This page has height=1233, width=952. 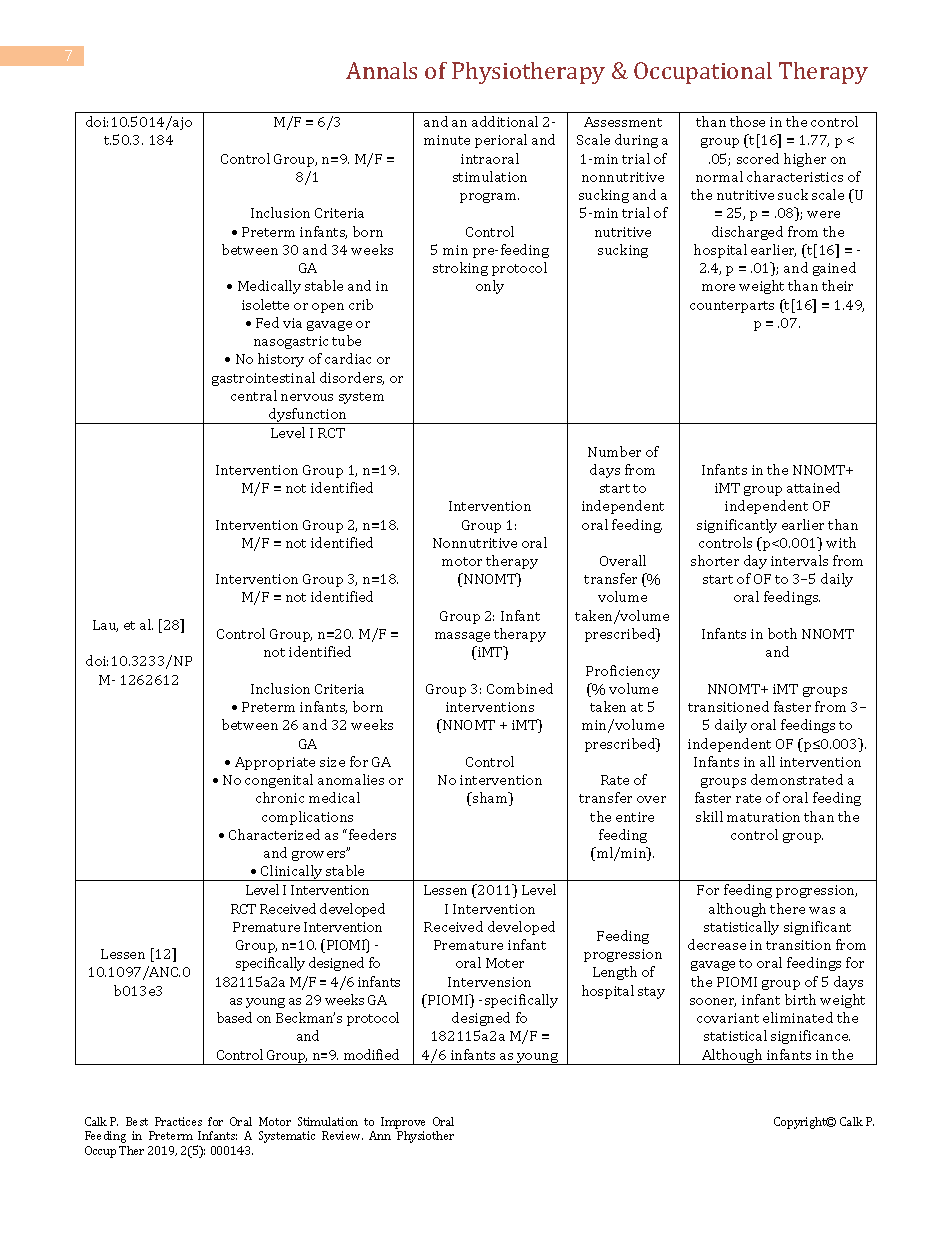 I want to click on counterparts, so click(x=732, y=307).
